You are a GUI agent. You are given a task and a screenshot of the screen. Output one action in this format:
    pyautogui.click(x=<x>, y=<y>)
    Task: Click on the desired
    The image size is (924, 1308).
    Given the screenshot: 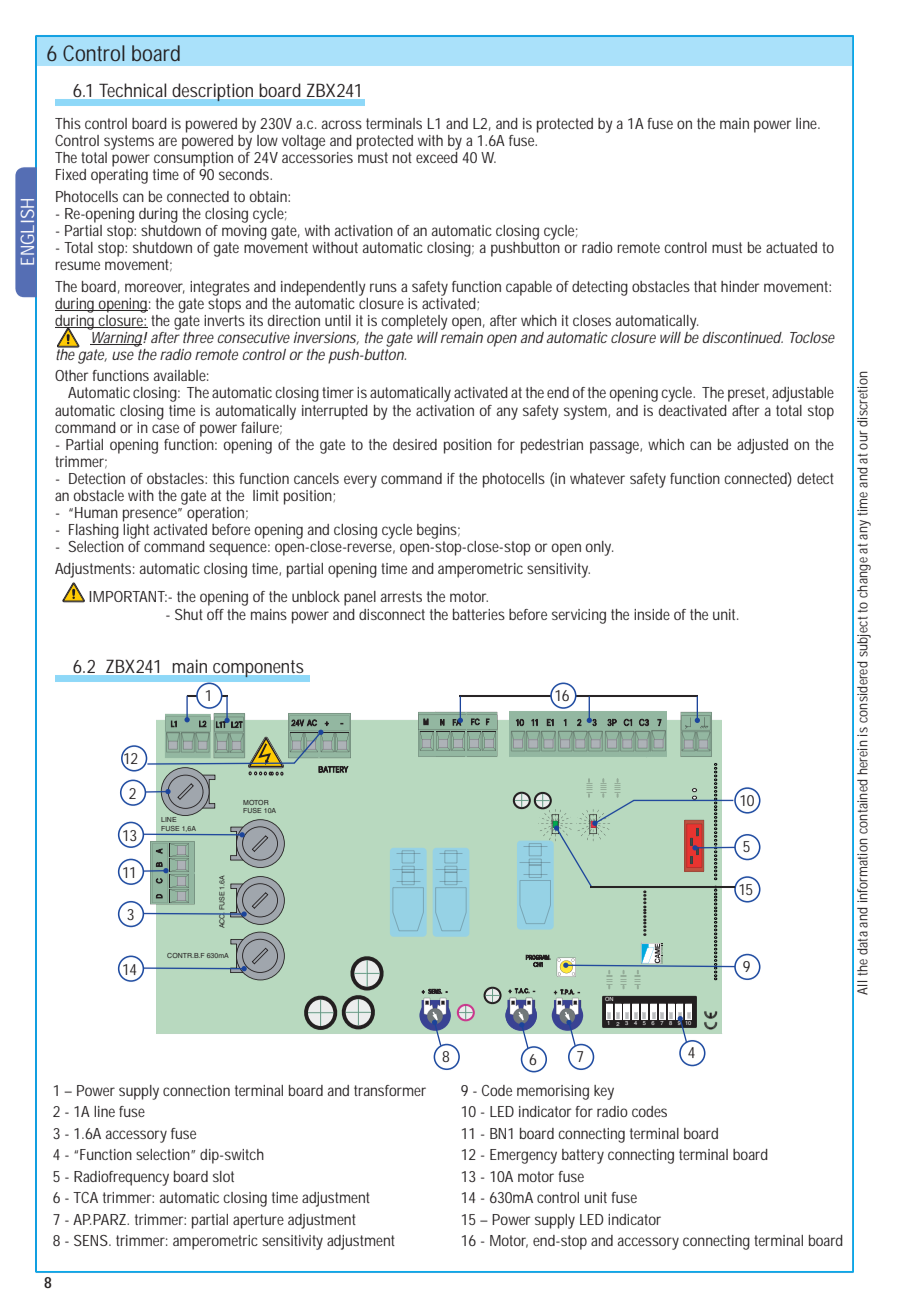 What is the action you would take?
    pyautogui.click(x=415, y=444)
